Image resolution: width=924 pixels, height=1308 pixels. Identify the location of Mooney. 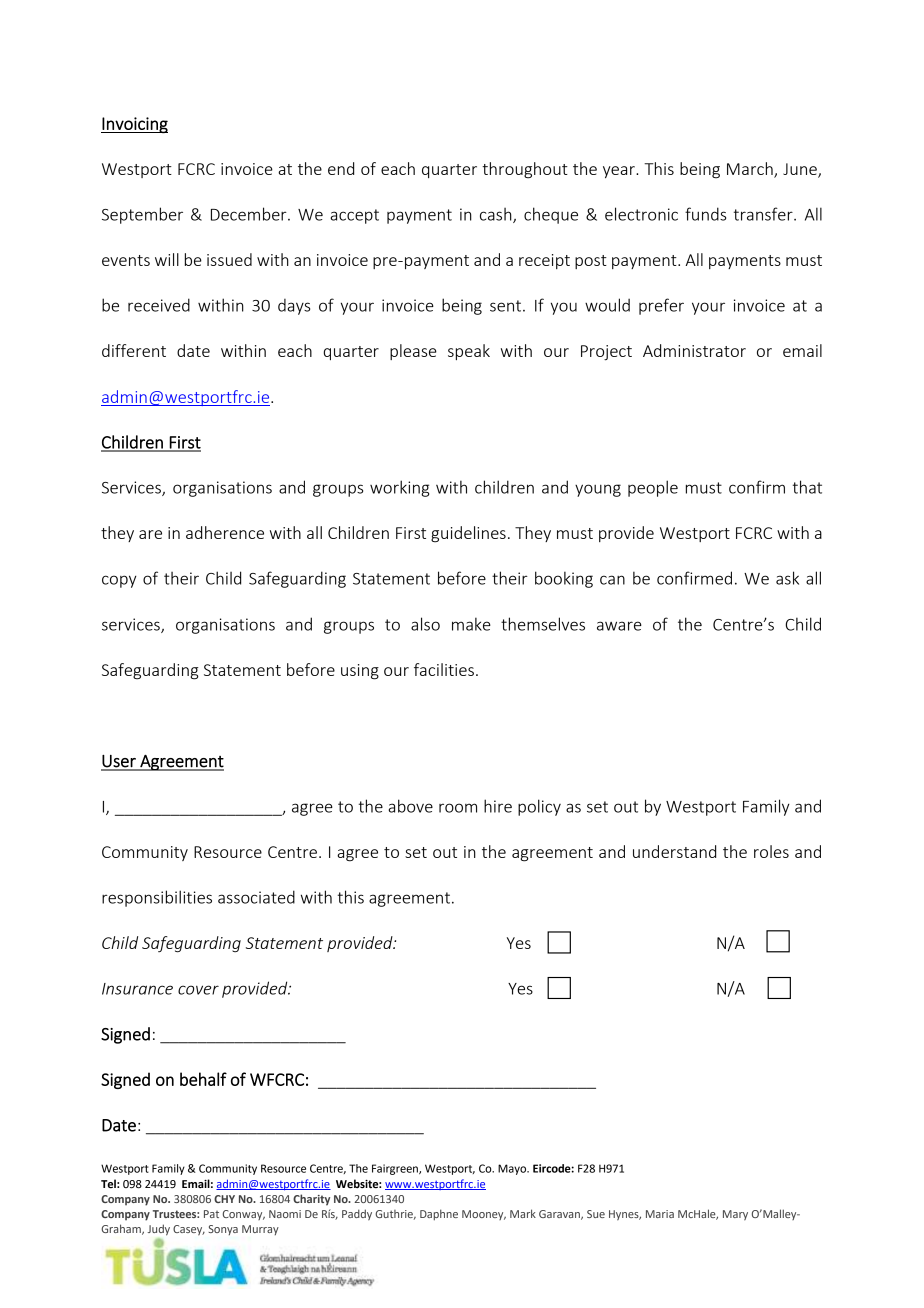
(484, 1215).
